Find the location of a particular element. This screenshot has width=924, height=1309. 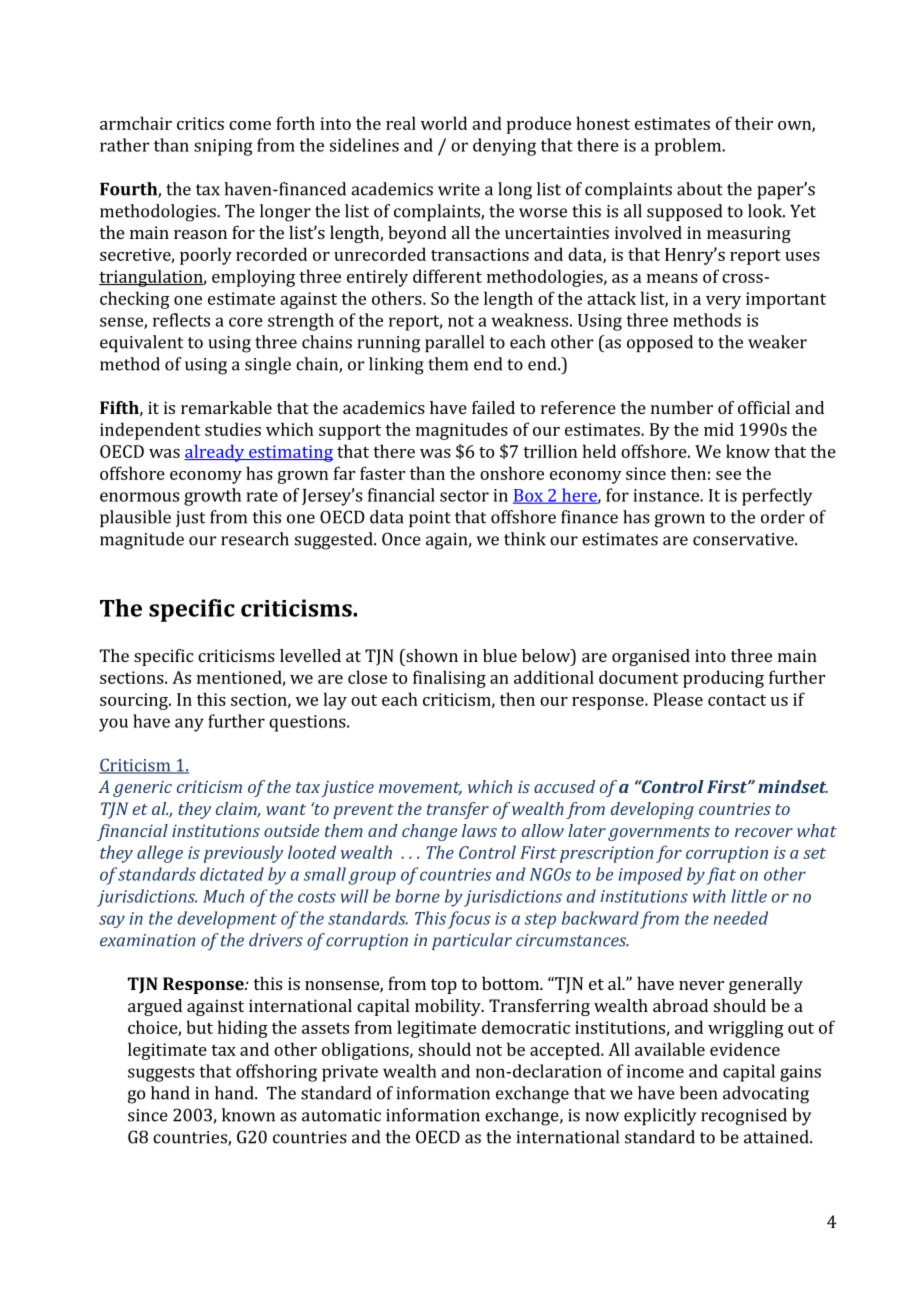

remarkable is located at coordinates (226, 407).
